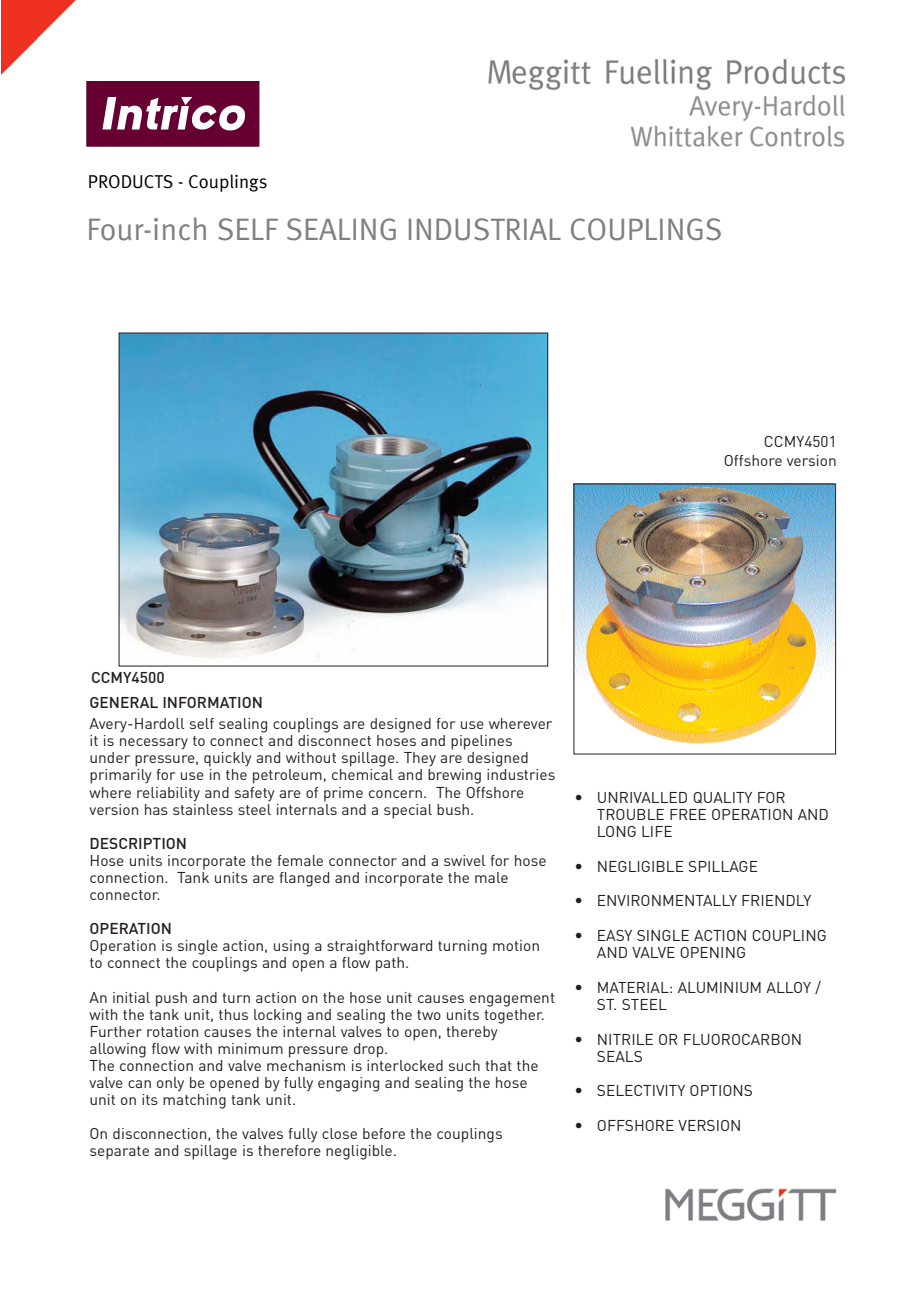 The image size is (924, 1308). Describe the element at coordinates (722, 798) in the screenshot. I see `QUALITY` at that location.
